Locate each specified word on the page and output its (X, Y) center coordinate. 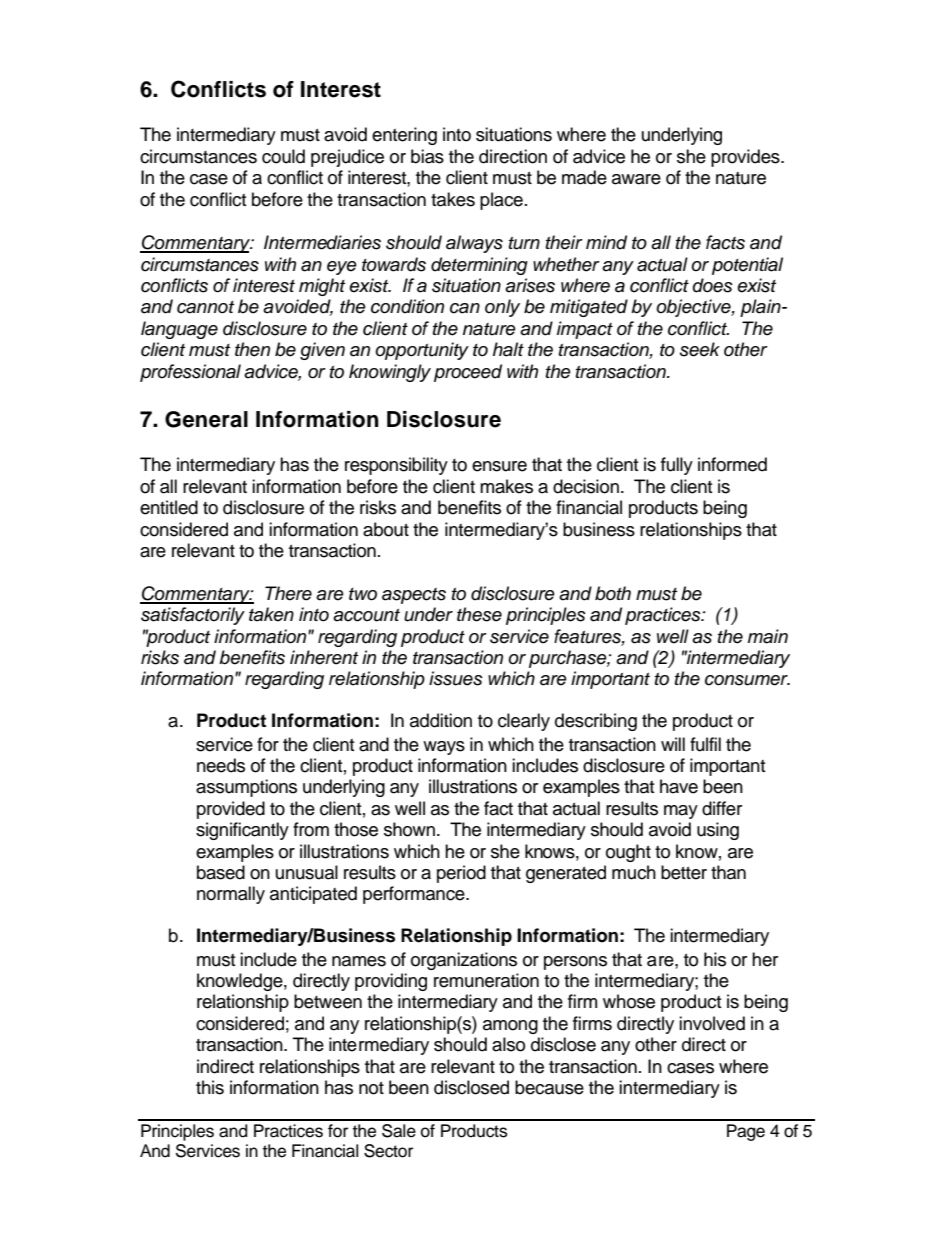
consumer (747, 680)
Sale (399, 1131)
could (283, 156)
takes (453, 199)
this (210, 1087)
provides (746, 158)
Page (746, 1132)
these (479, 614)
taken (271, 614)
